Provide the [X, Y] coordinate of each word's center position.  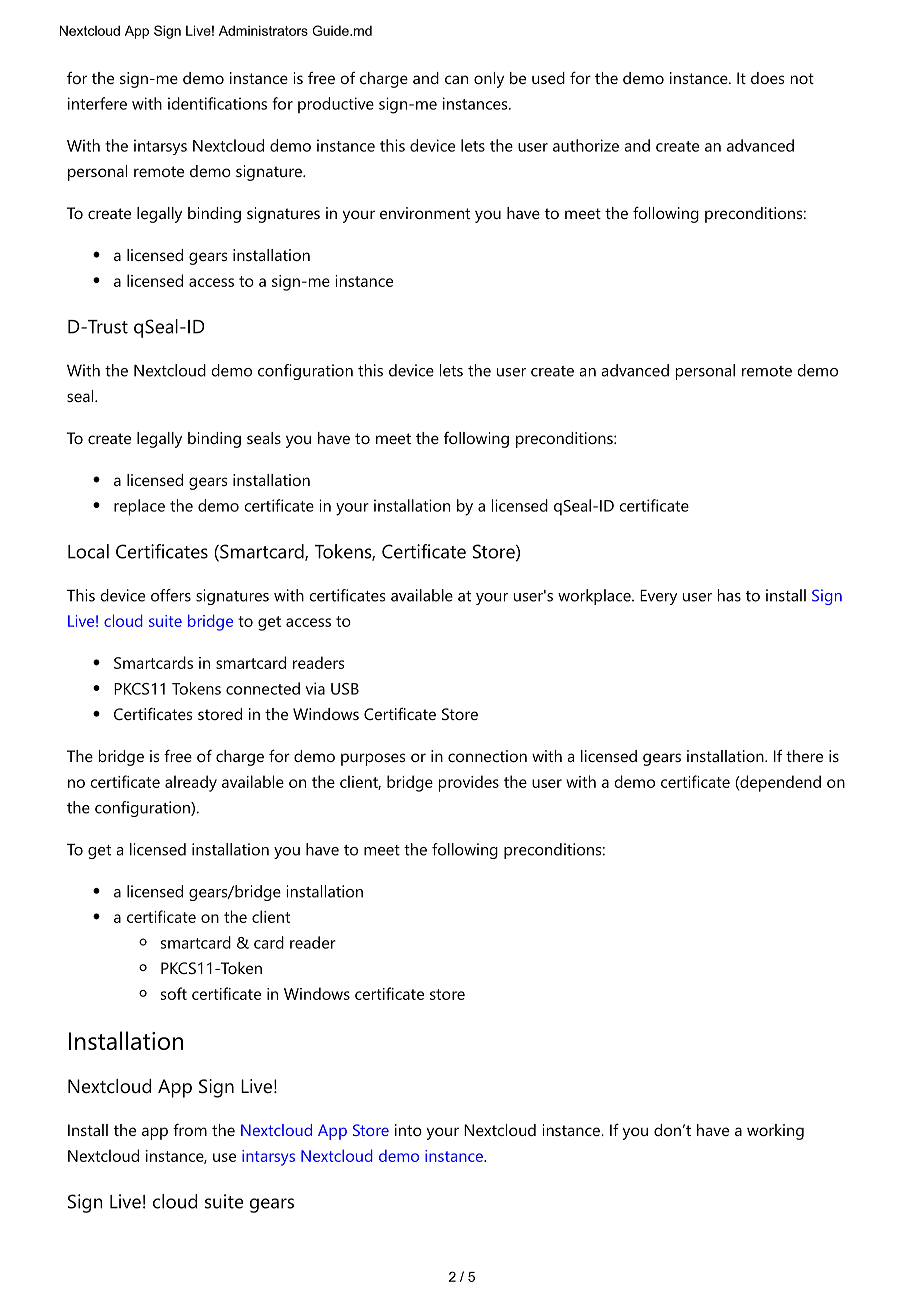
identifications [217, 103]
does [767, 78]
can [456, 79]
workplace [594, 597]
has [729, 595]
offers [171, 595]
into [408, 1130]
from [190, 1129]
